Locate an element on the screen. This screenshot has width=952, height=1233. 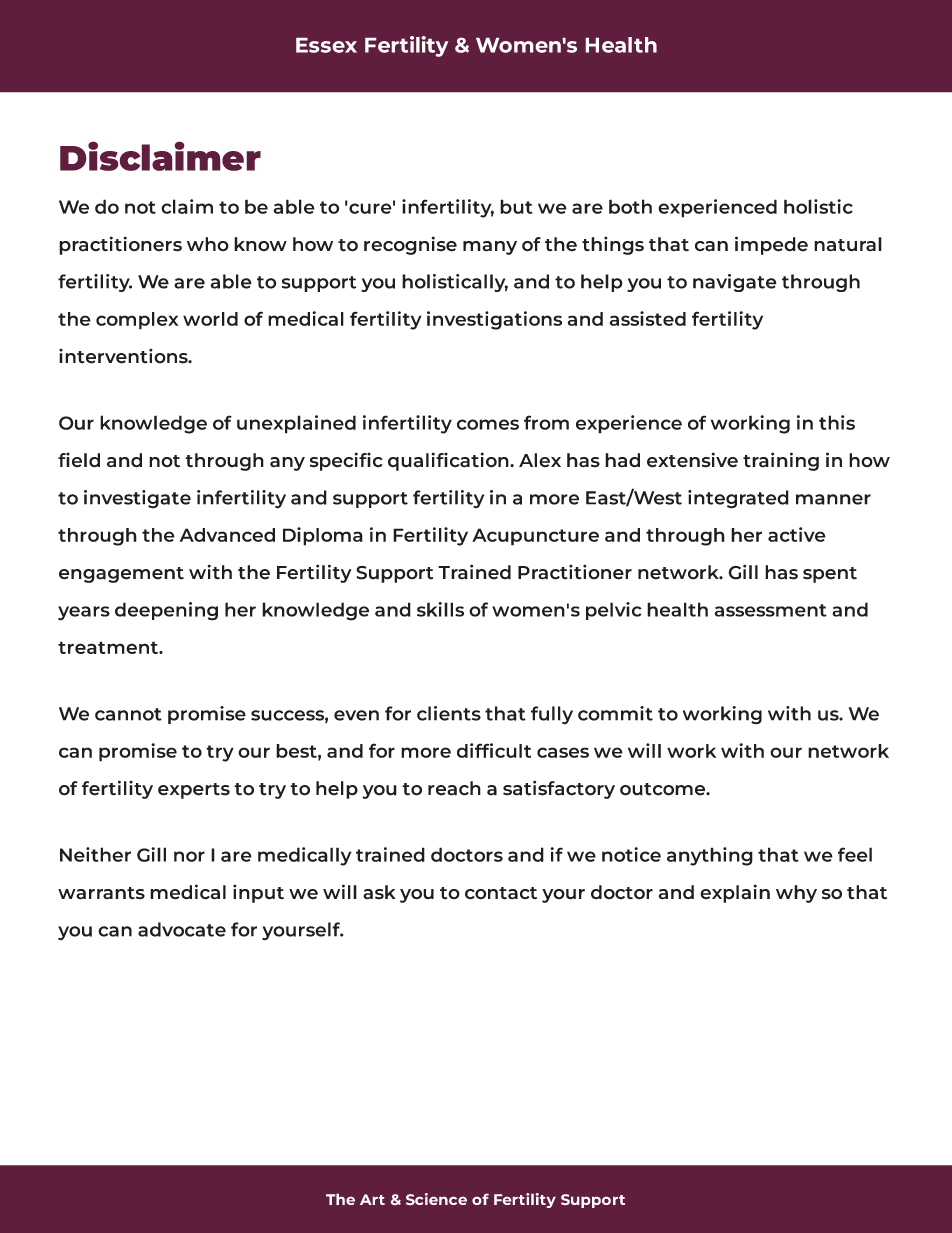
why is located at coordinates (796, 894).
